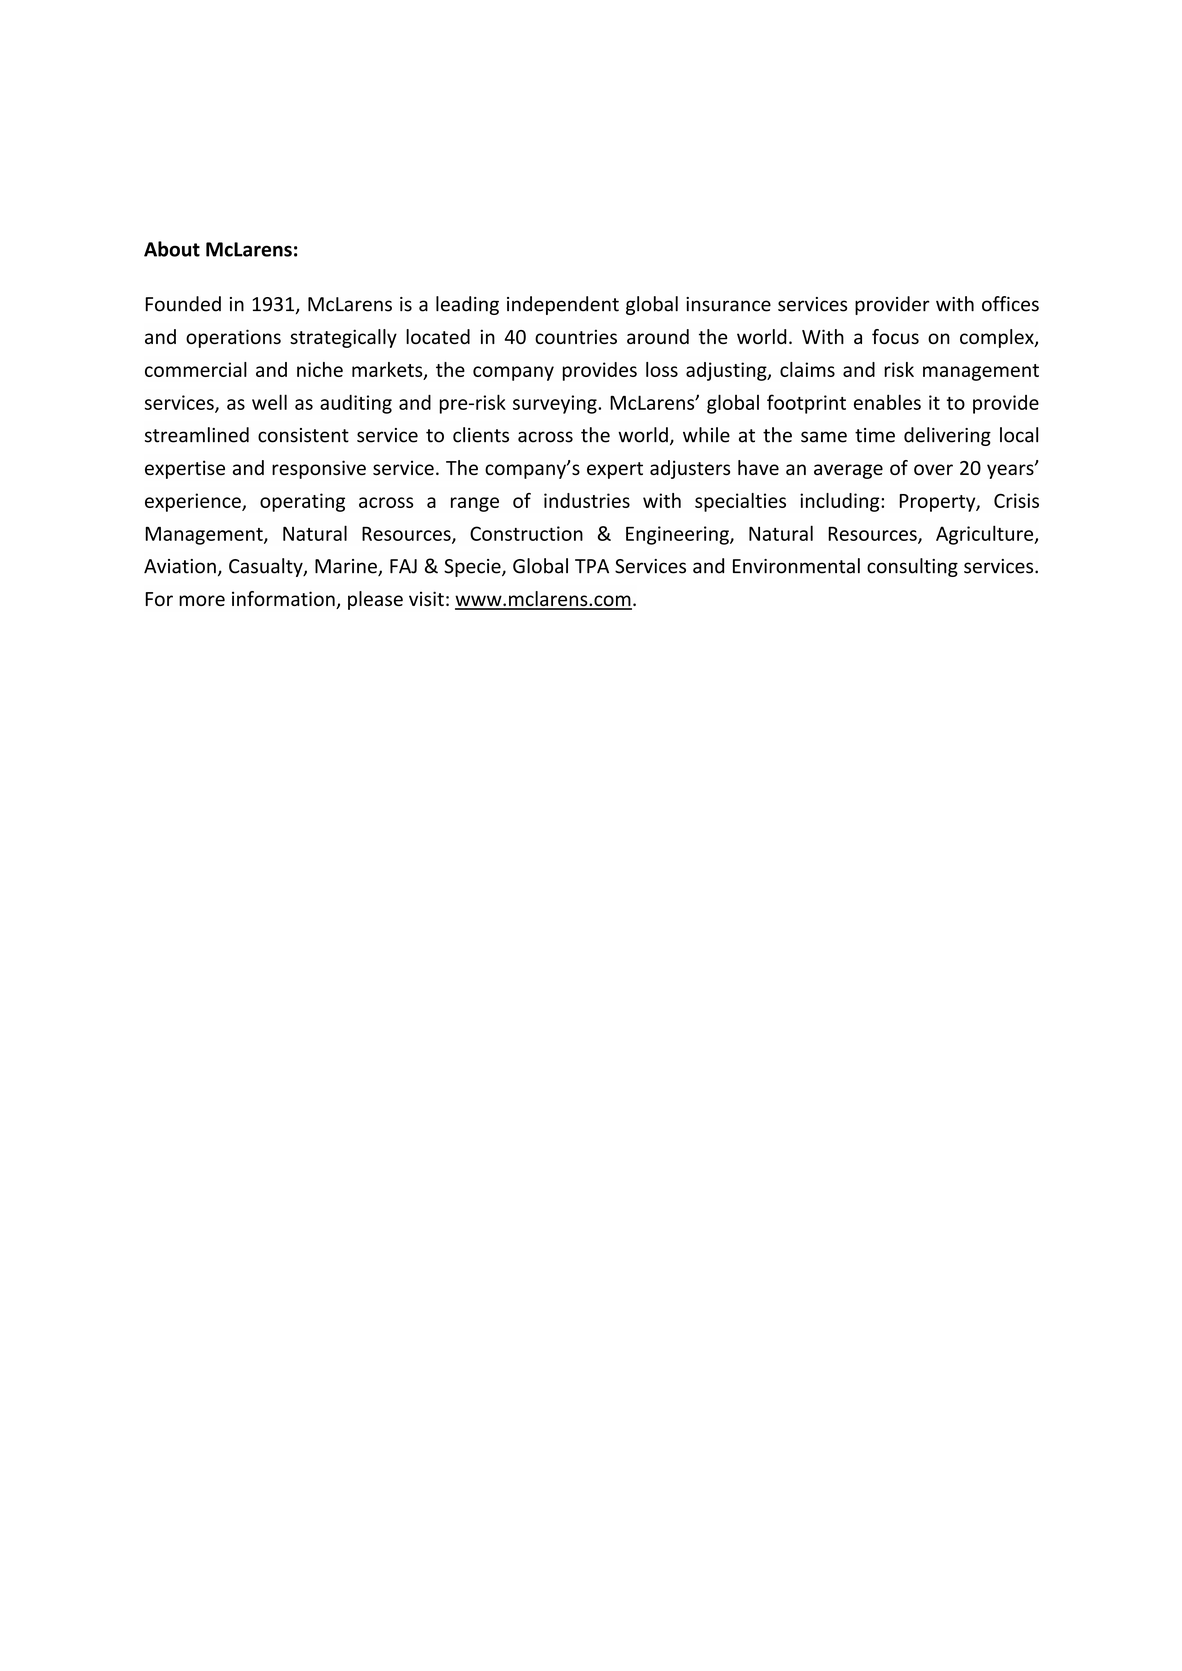  What do you see at coordinates (592, 566) in the screenshot?
I see `TPA` at bounding box center [592, 566].
